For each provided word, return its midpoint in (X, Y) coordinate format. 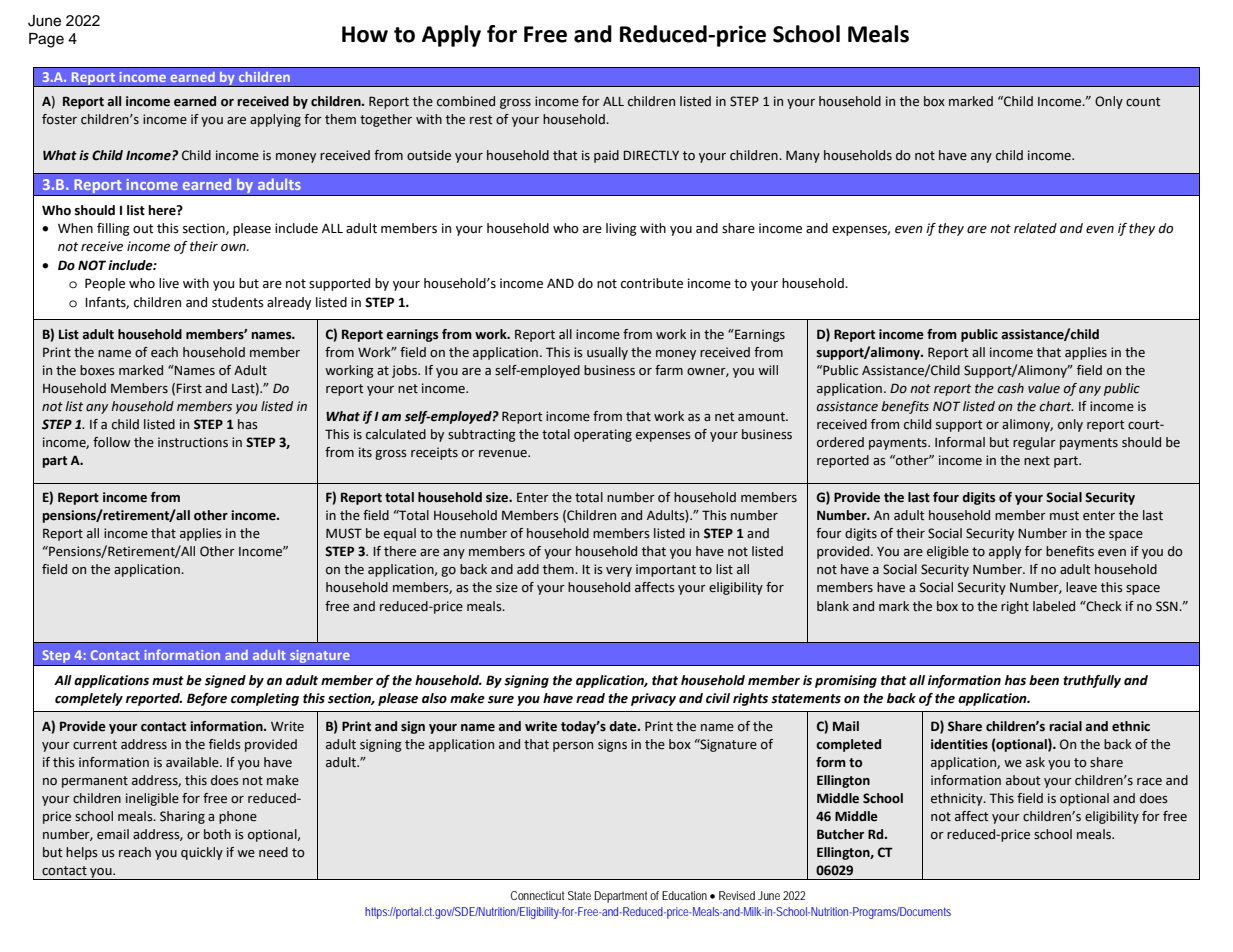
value (1044, 388)
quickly (202, 853)
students (238, 302)
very (619, 572)
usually (607, 353)
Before (207, 699)
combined (466, 101)
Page (46, 40)
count (1143, 102)
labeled (1054, 606)
